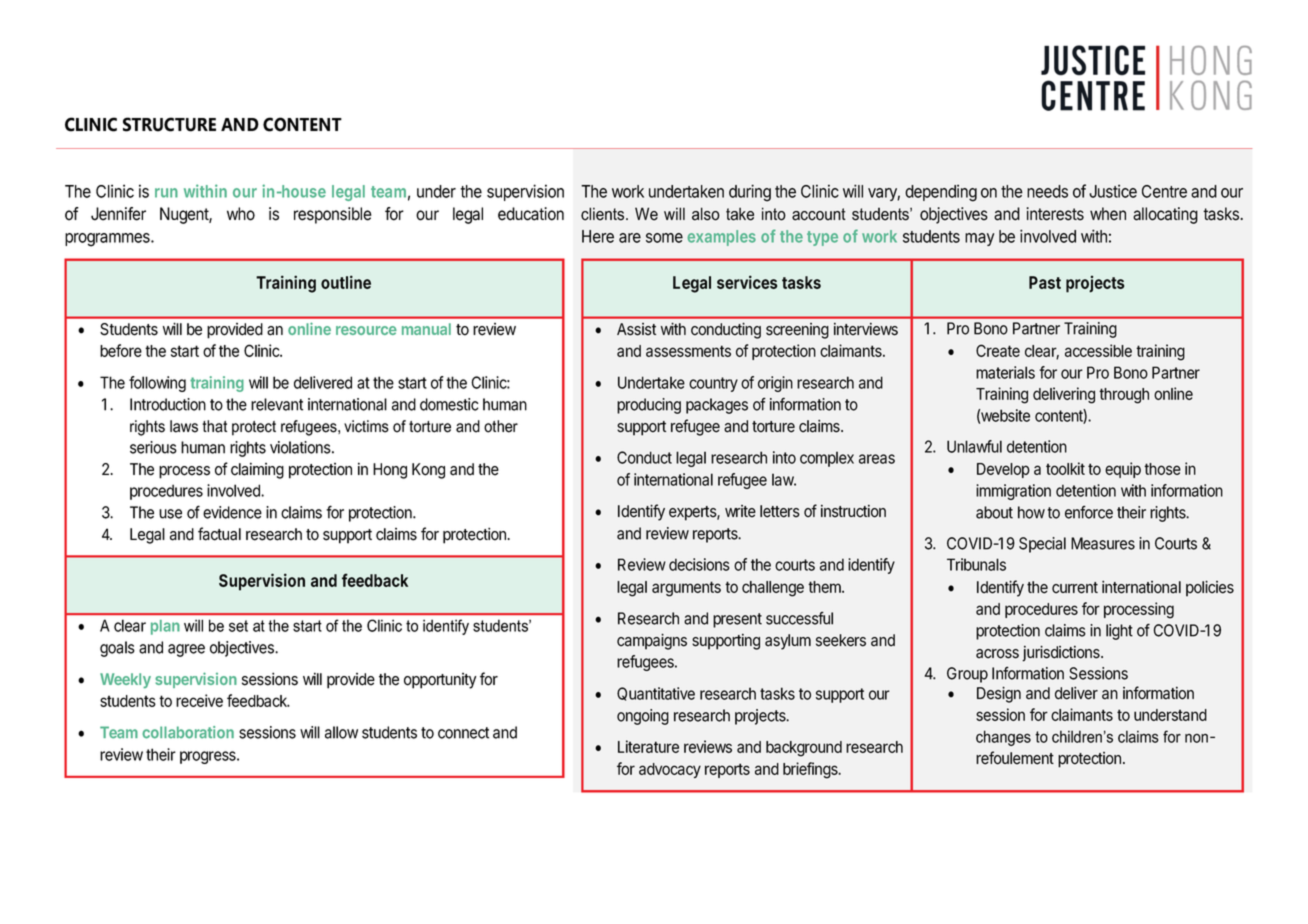 Image resolution: width=1308 pixels, height=924 pixels. Describe the element at coordinates (188, 732) in the screenshot. I see `collaboration` at that location.
